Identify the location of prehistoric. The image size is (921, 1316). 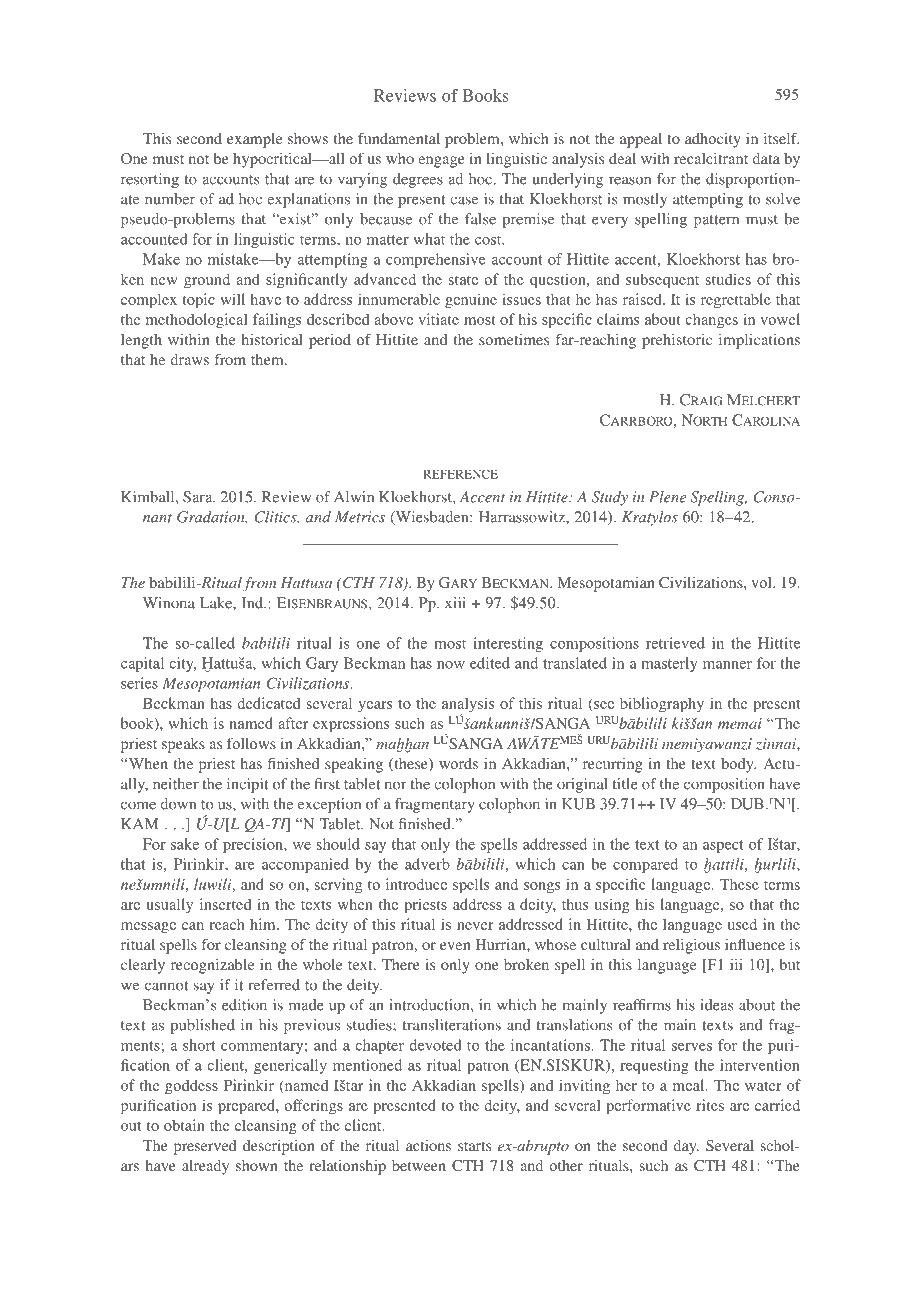
(677, 341).
